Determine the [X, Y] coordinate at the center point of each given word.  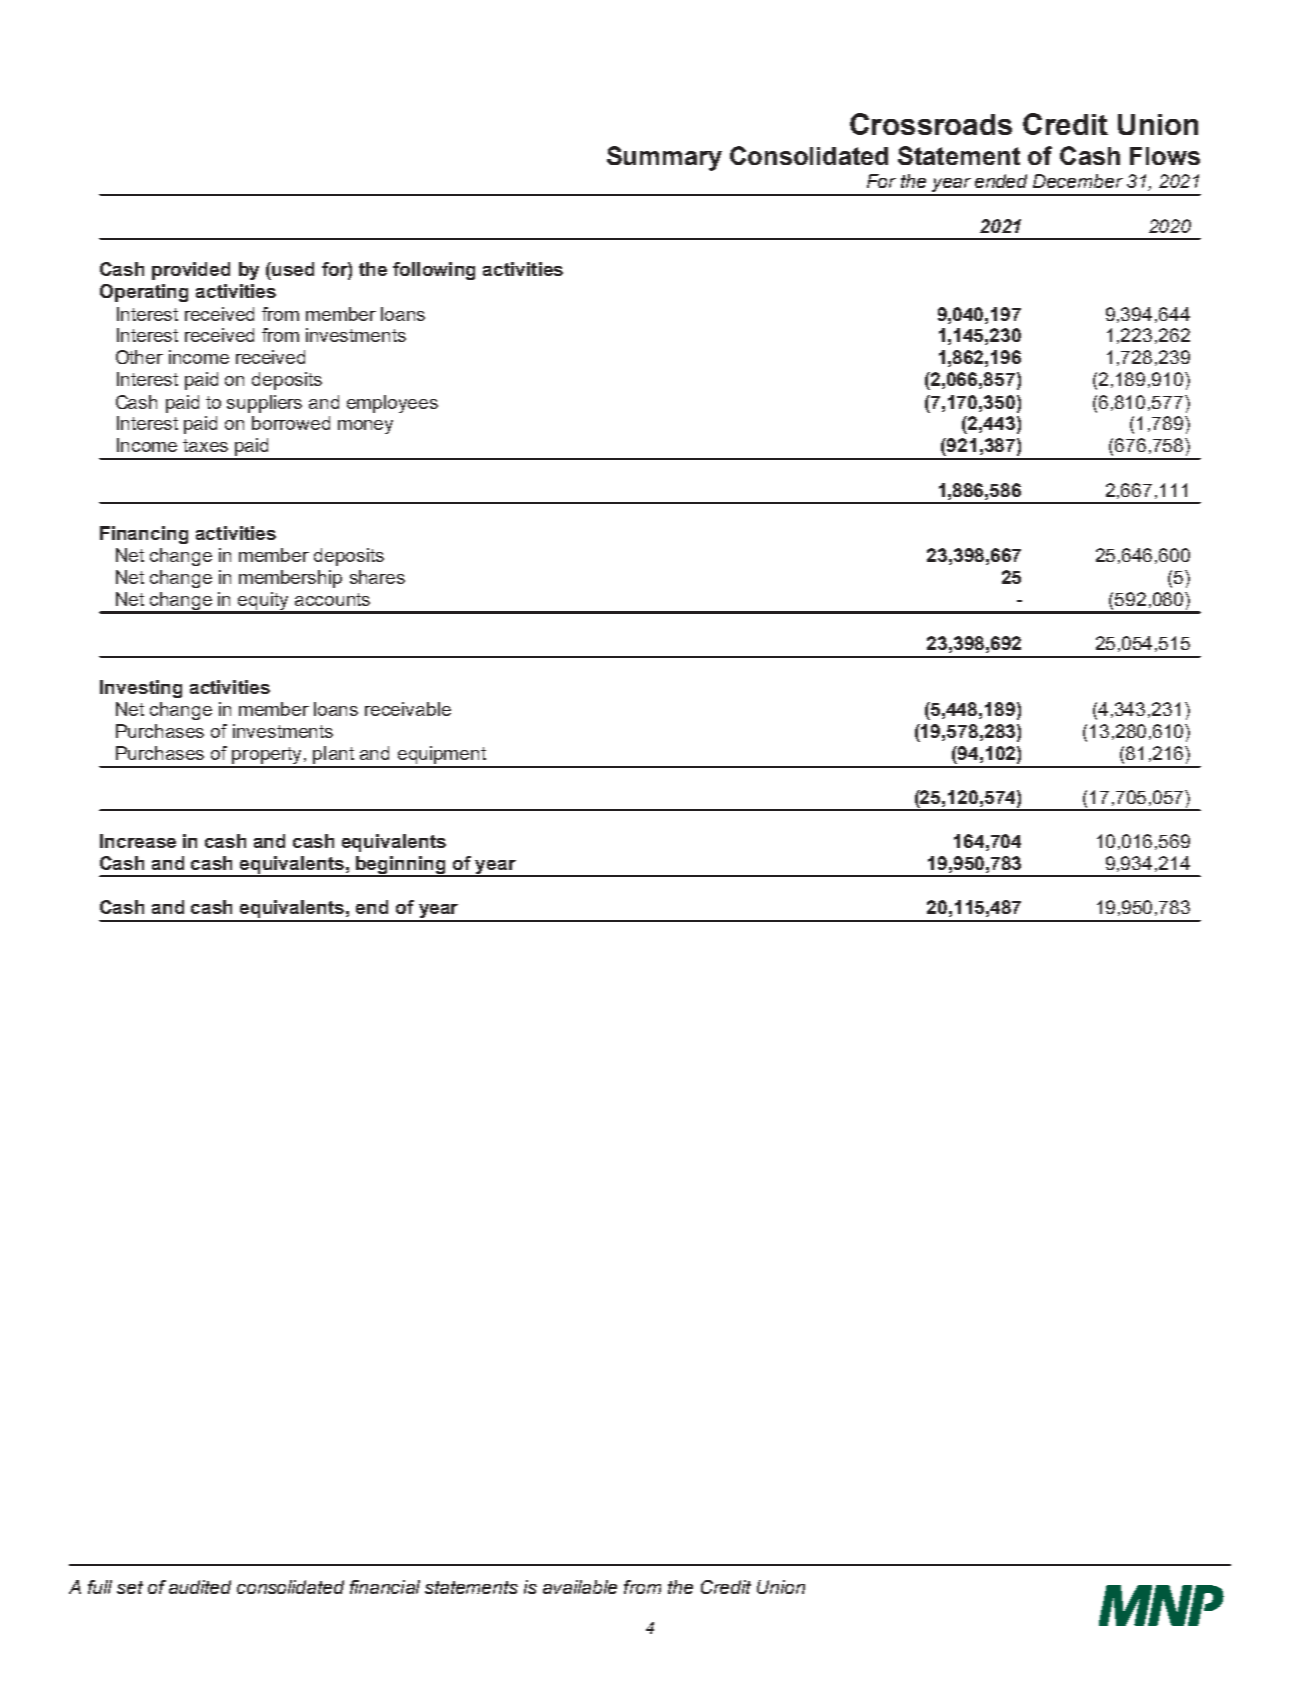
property [267, 757]
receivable [408, 709]
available [580, 1587]
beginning [401, 866]
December [1078, 181]
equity [263, 602]
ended [1001, 181]
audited [200, 1587]
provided [191, 271]
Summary [664, 158]
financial [385, 1587]
